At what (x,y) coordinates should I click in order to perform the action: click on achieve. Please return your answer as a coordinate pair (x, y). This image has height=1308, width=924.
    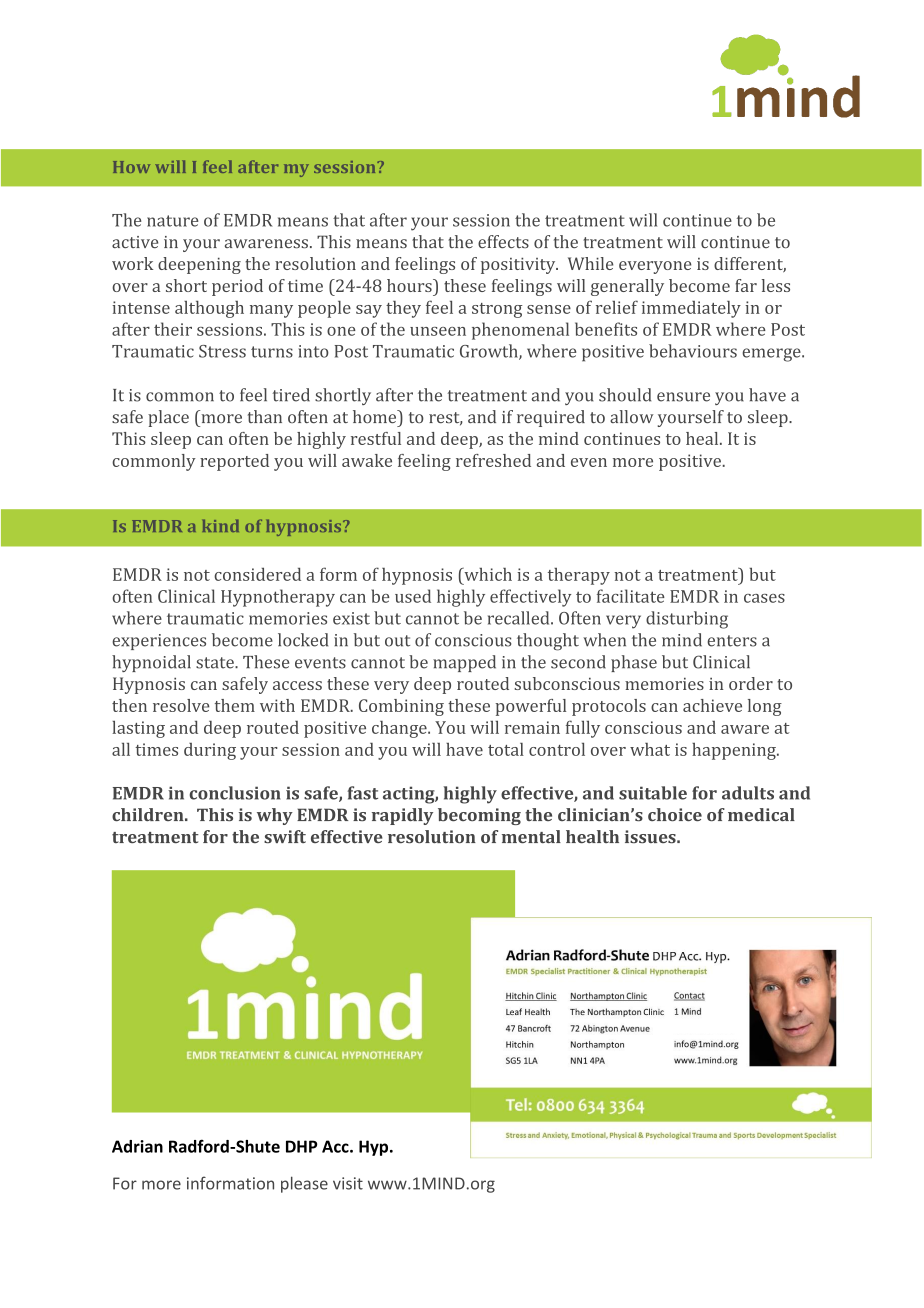
    Looking at the image, I should click on (712, 705).
